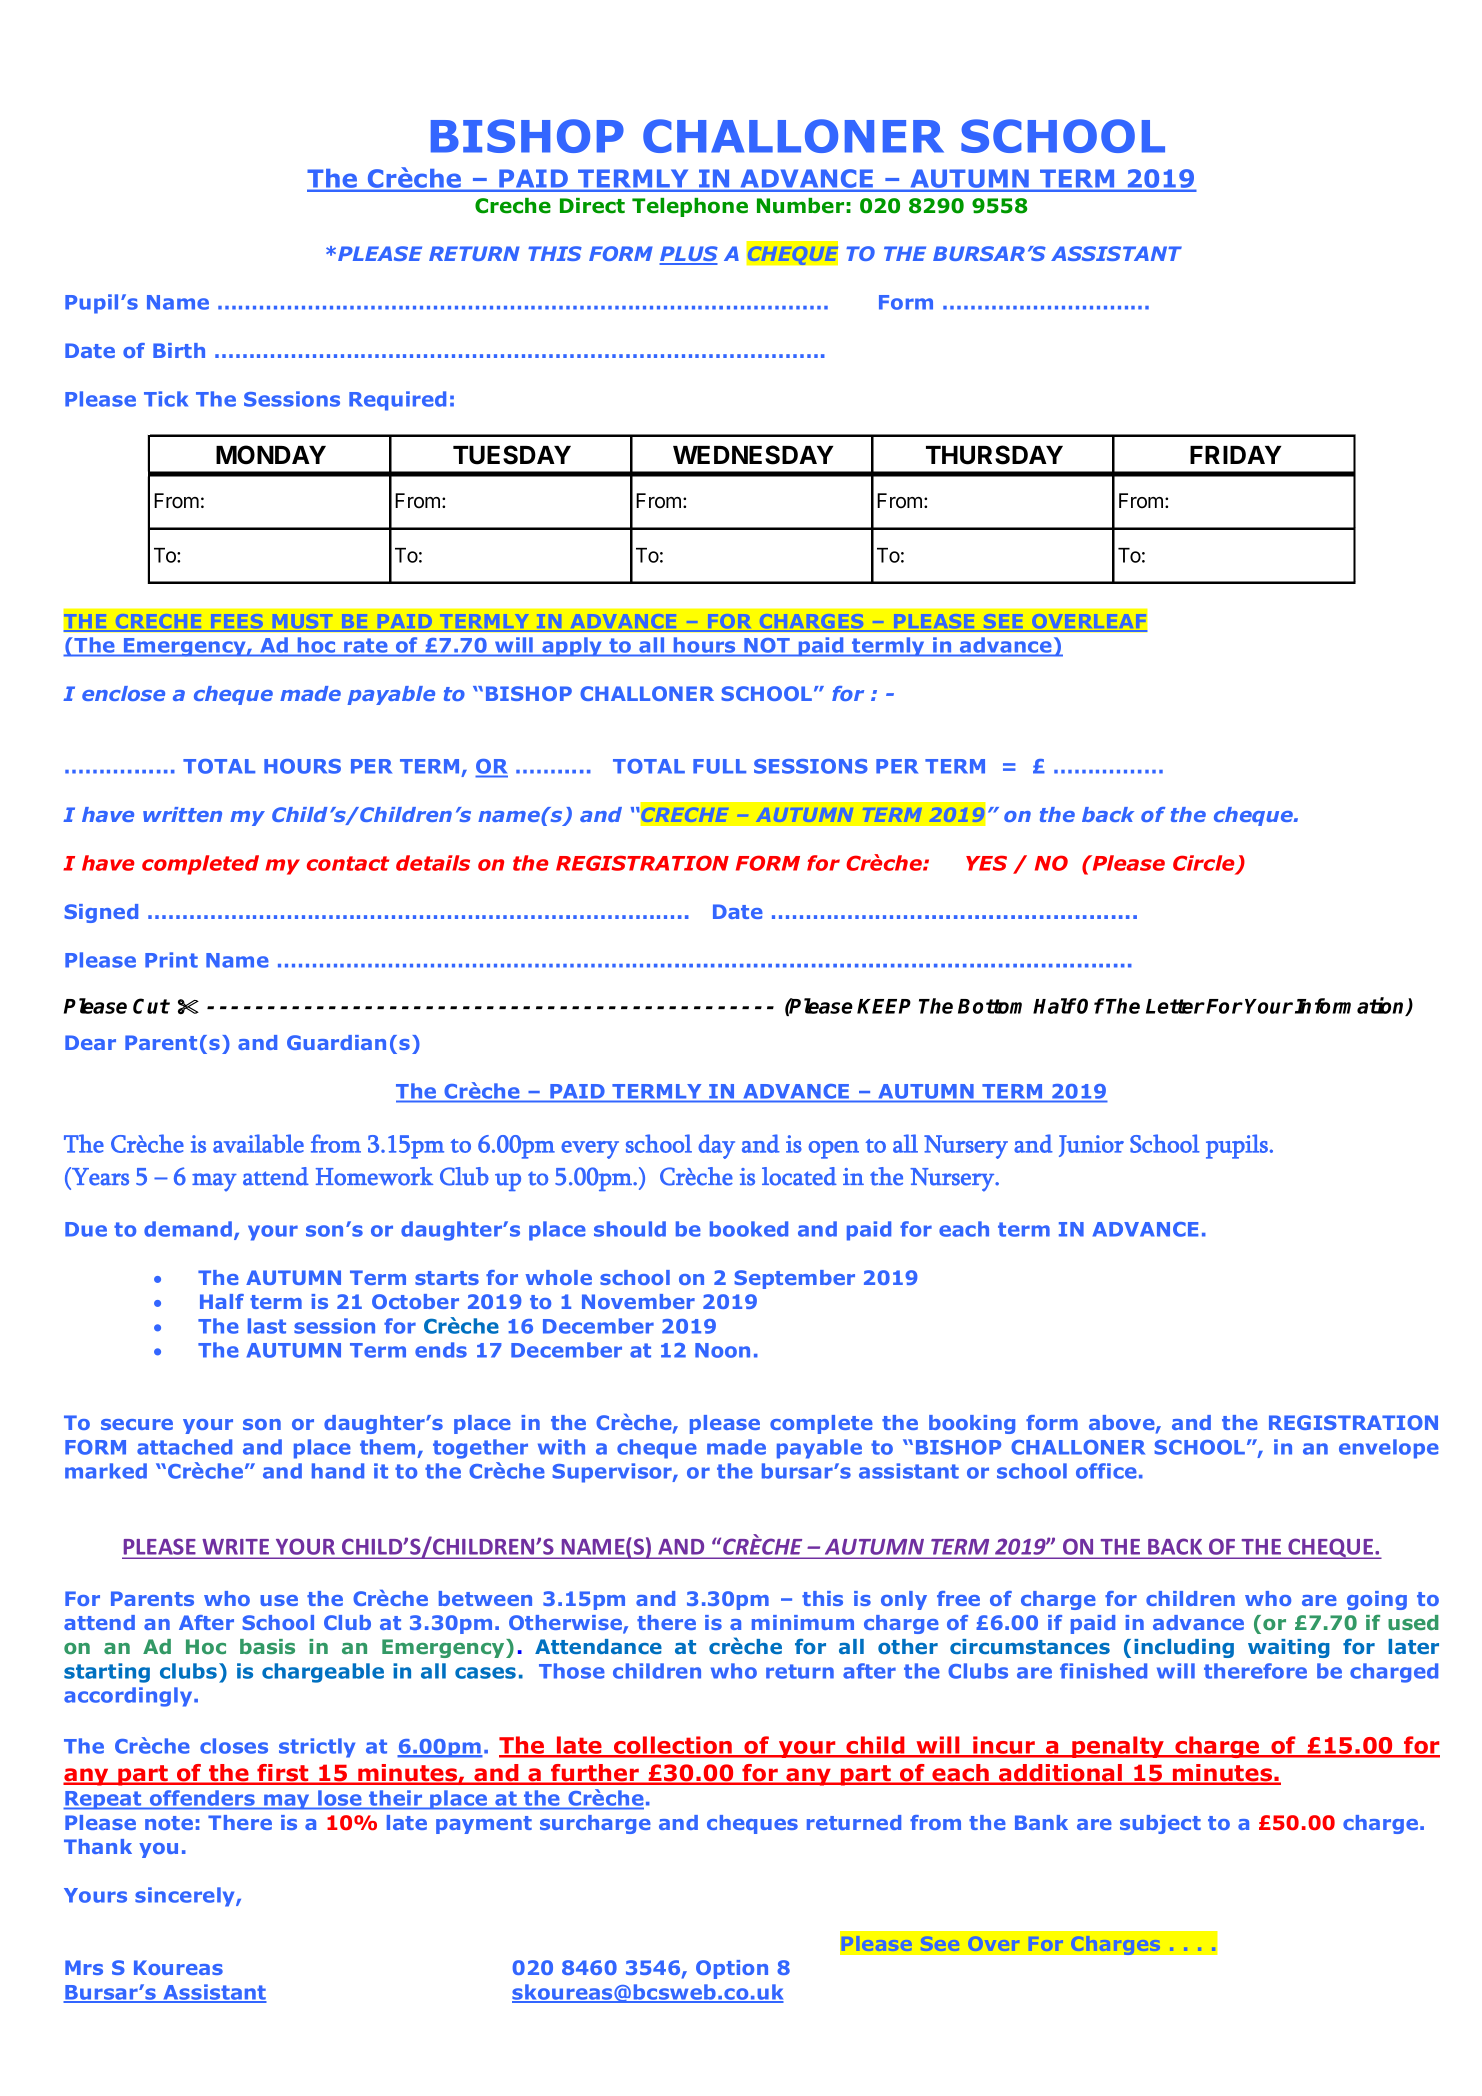  What do you see at coordinates (1205, 864) in the document?
I see `Circle` at bounding box center [1205, 864].
